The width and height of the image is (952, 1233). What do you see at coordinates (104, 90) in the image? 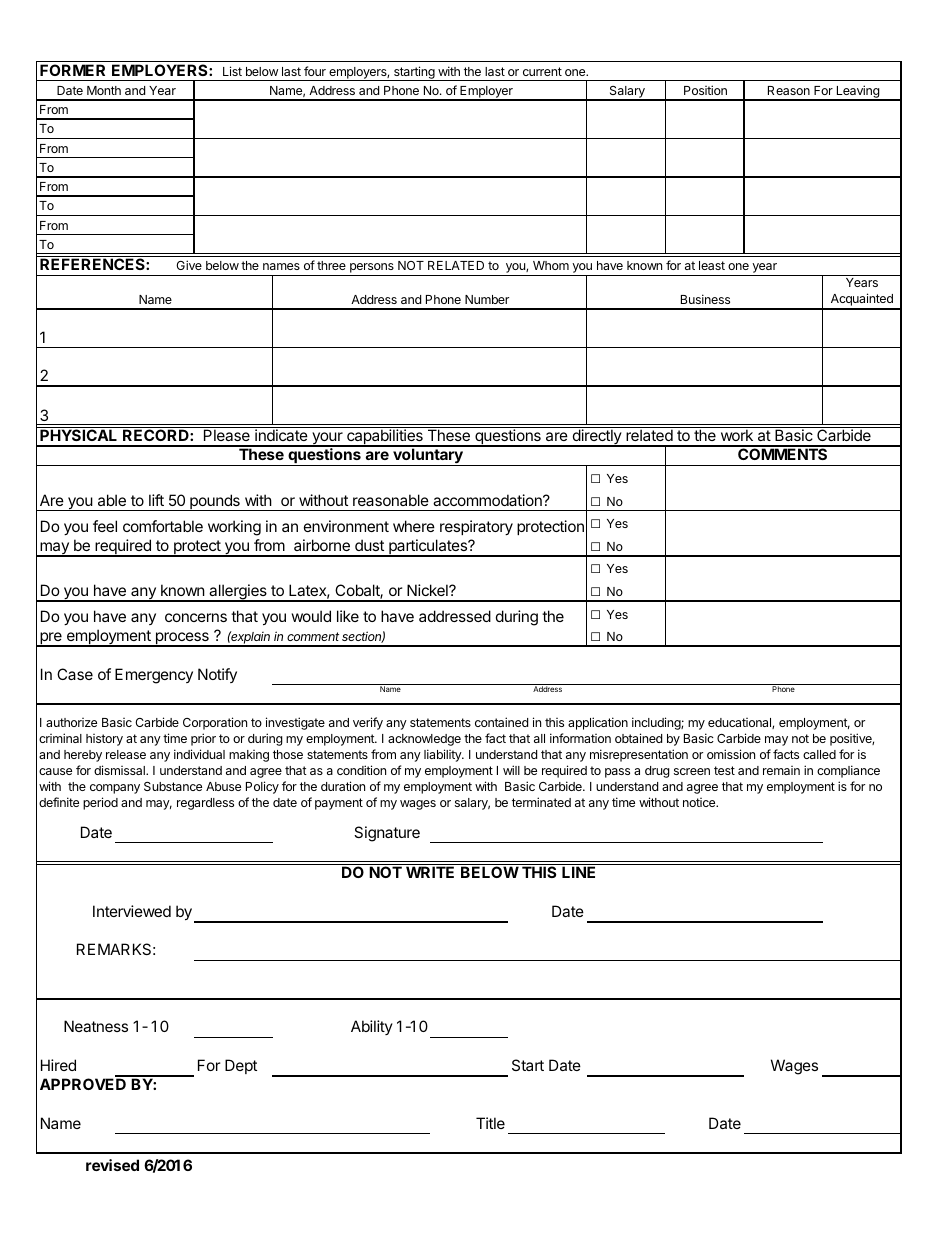
I see `Month` at bounding box center [104, 90].
